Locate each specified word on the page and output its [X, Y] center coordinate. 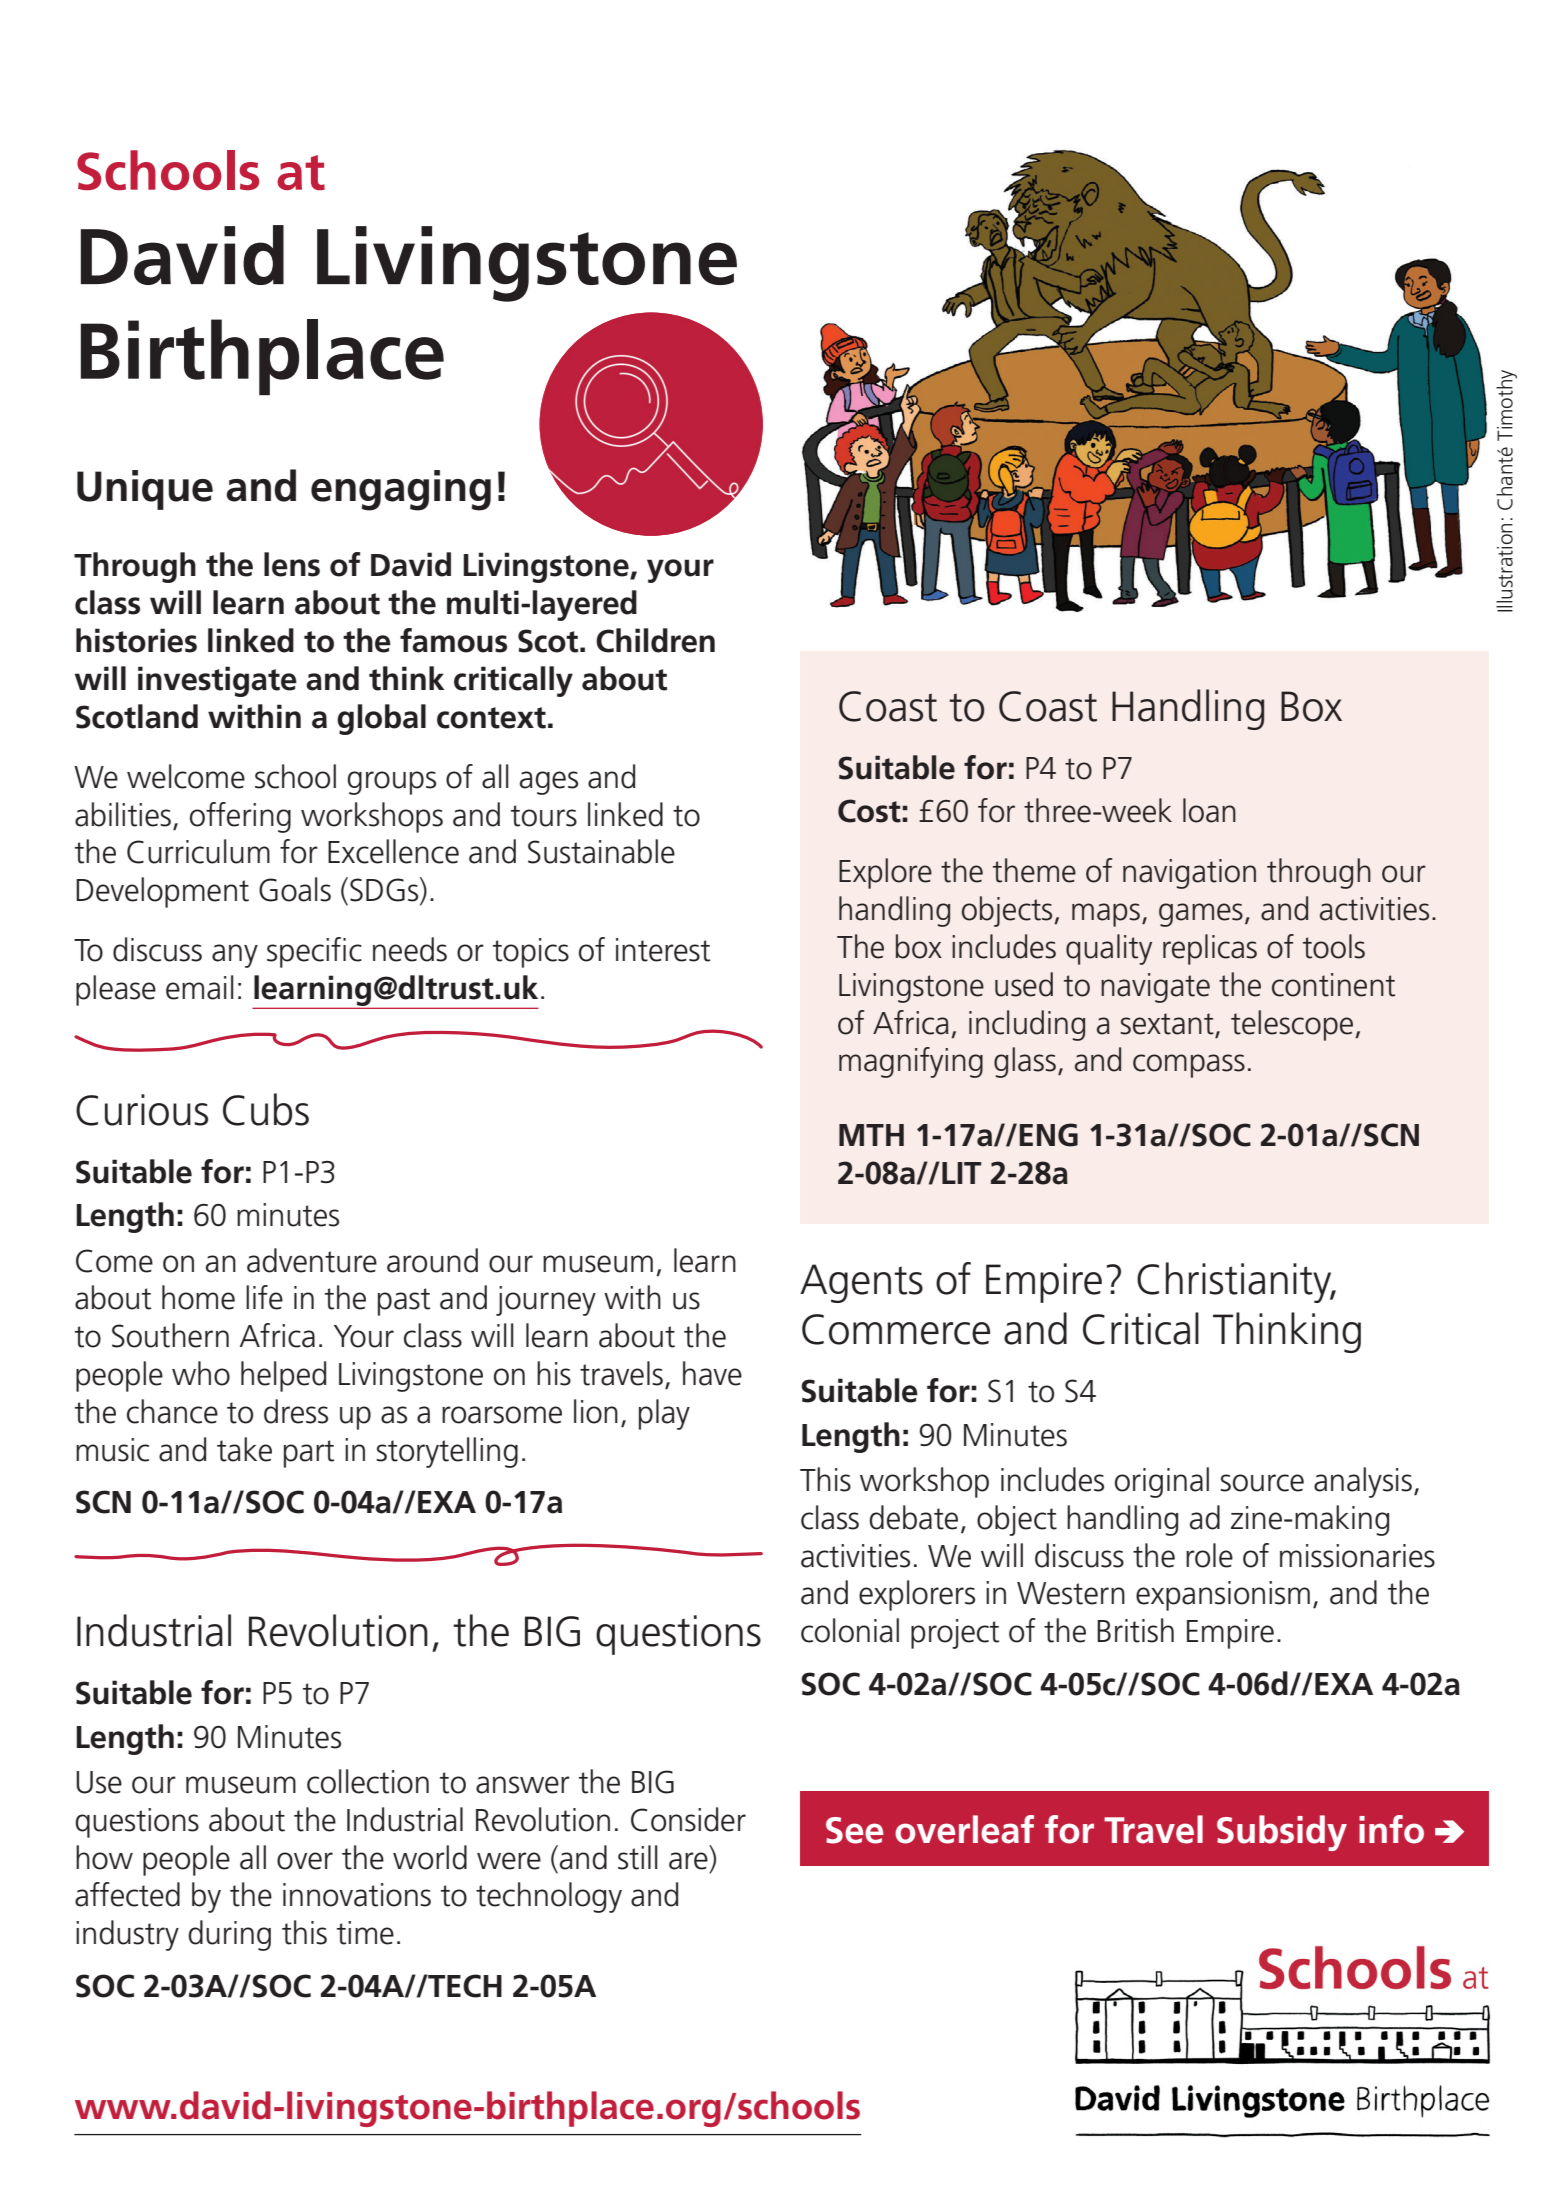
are [688, 1861]
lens [292, 564]
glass [1025, 1062]
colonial [850, 1630]
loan [1209, 810]
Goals [295, 889]
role [1209, 1555]
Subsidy [1282, 1833]
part [309, 1454]
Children [655, 640]
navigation [1189, 874]
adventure [312, 1260]
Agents [861, 1283]
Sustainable [601, 851]
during [229, 1935]
